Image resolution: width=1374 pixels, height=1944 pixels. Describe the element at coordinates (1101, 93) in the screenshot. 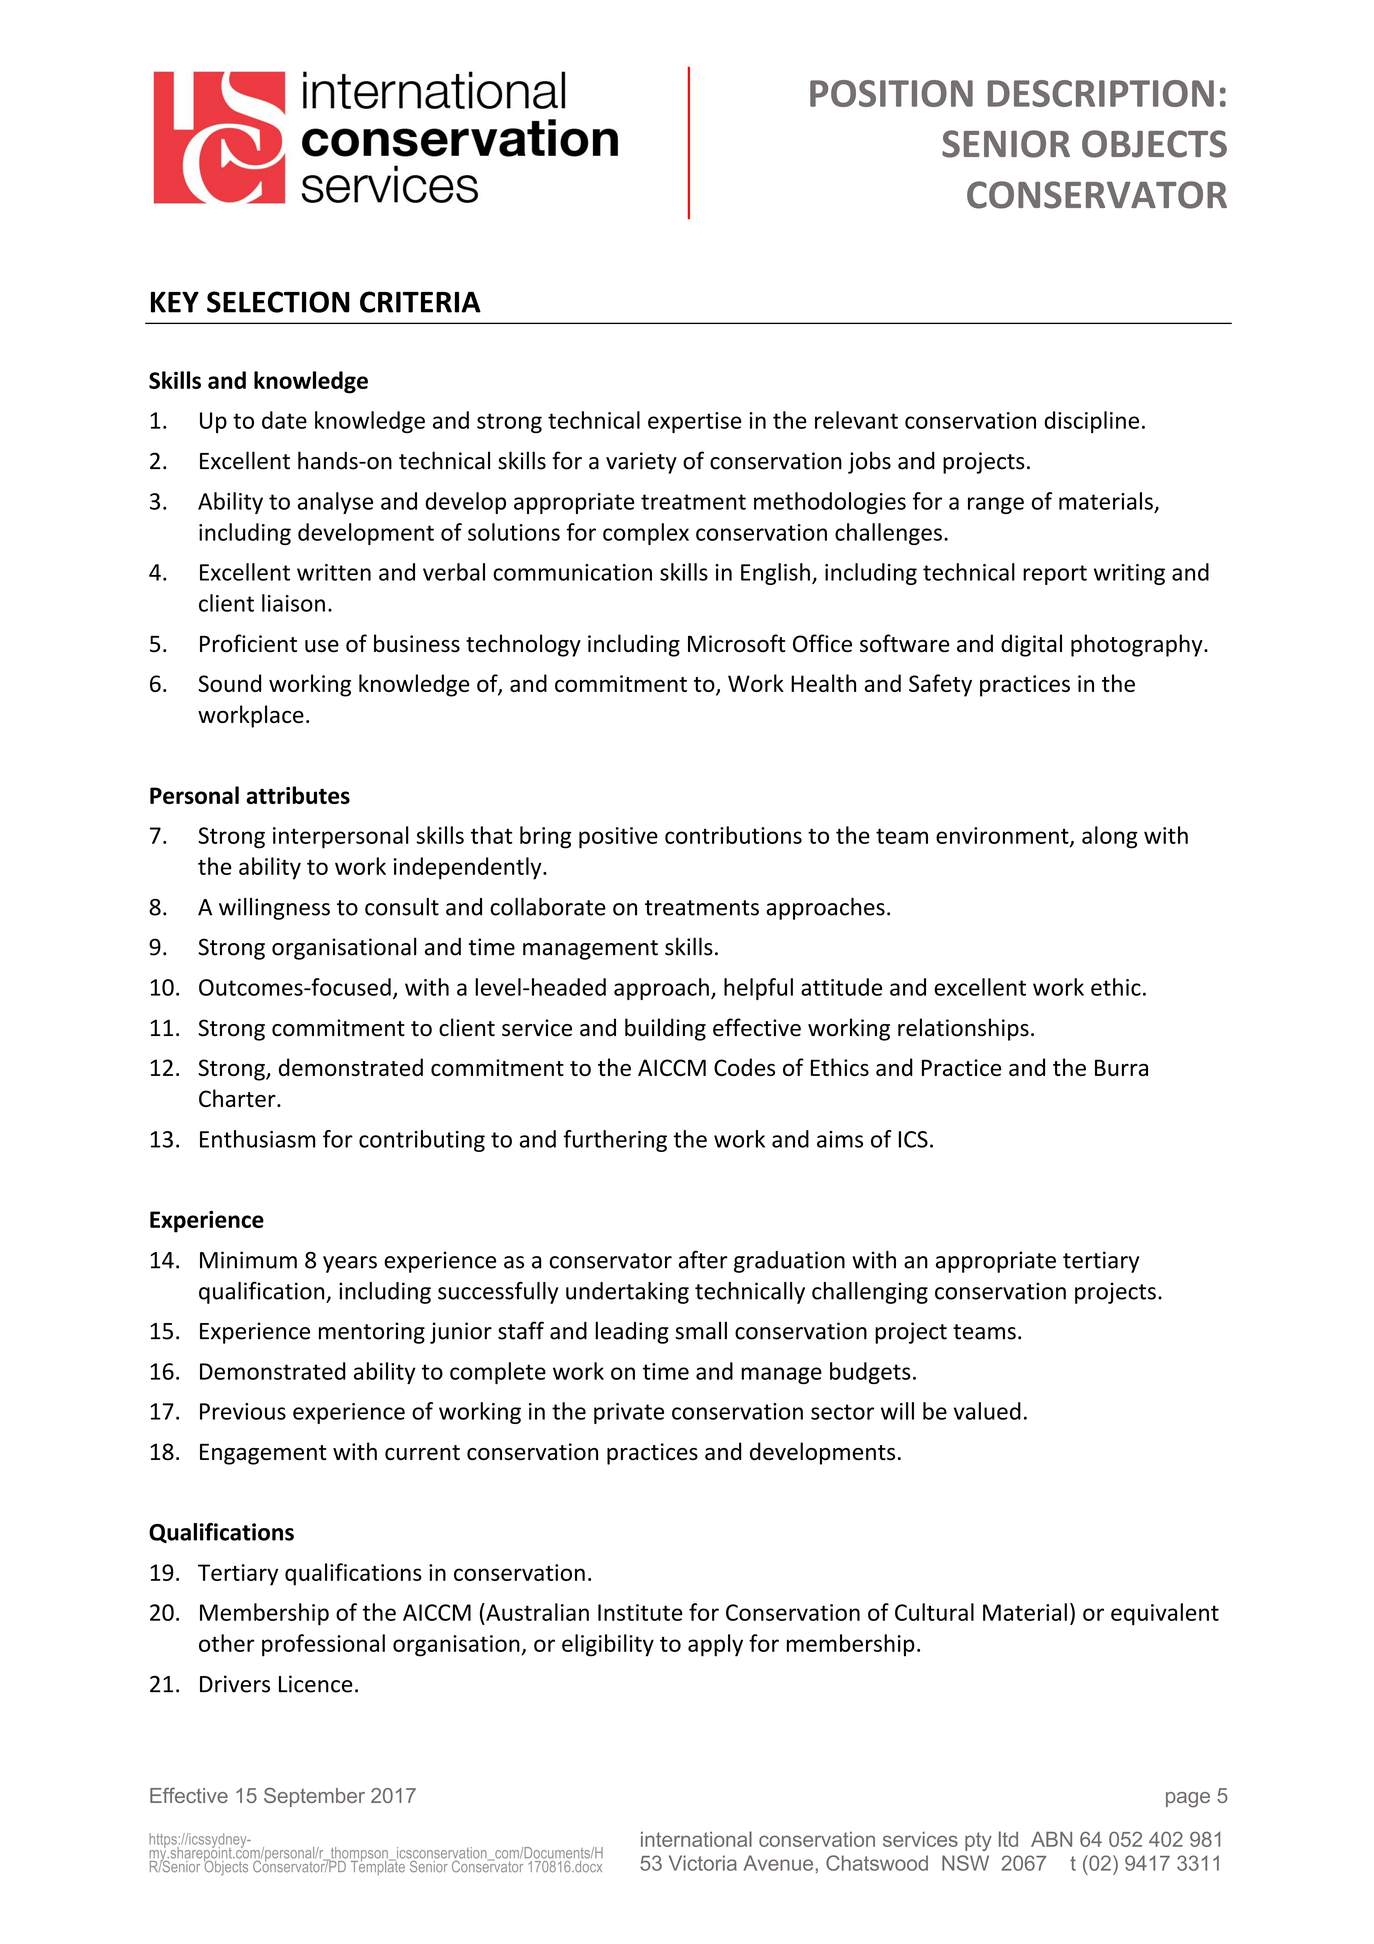

I see `DESCRIPTION` at that location.
